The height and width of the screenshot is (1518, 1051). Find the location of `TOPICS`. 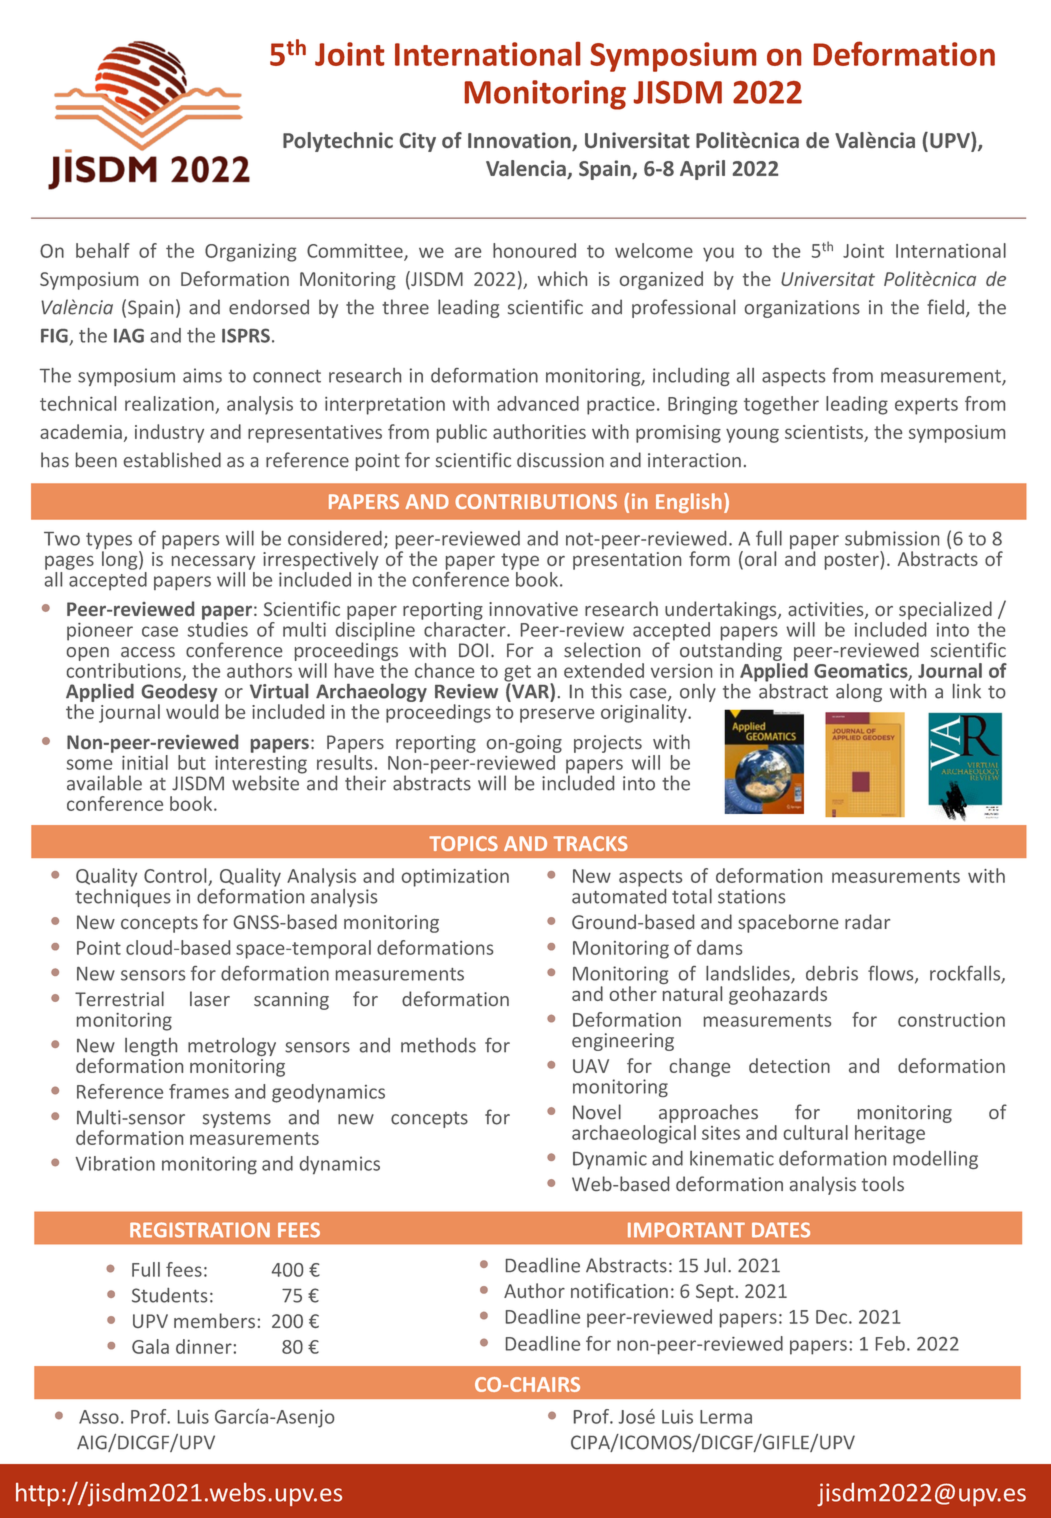

TOPICS is located at coordinates (463, 843).
